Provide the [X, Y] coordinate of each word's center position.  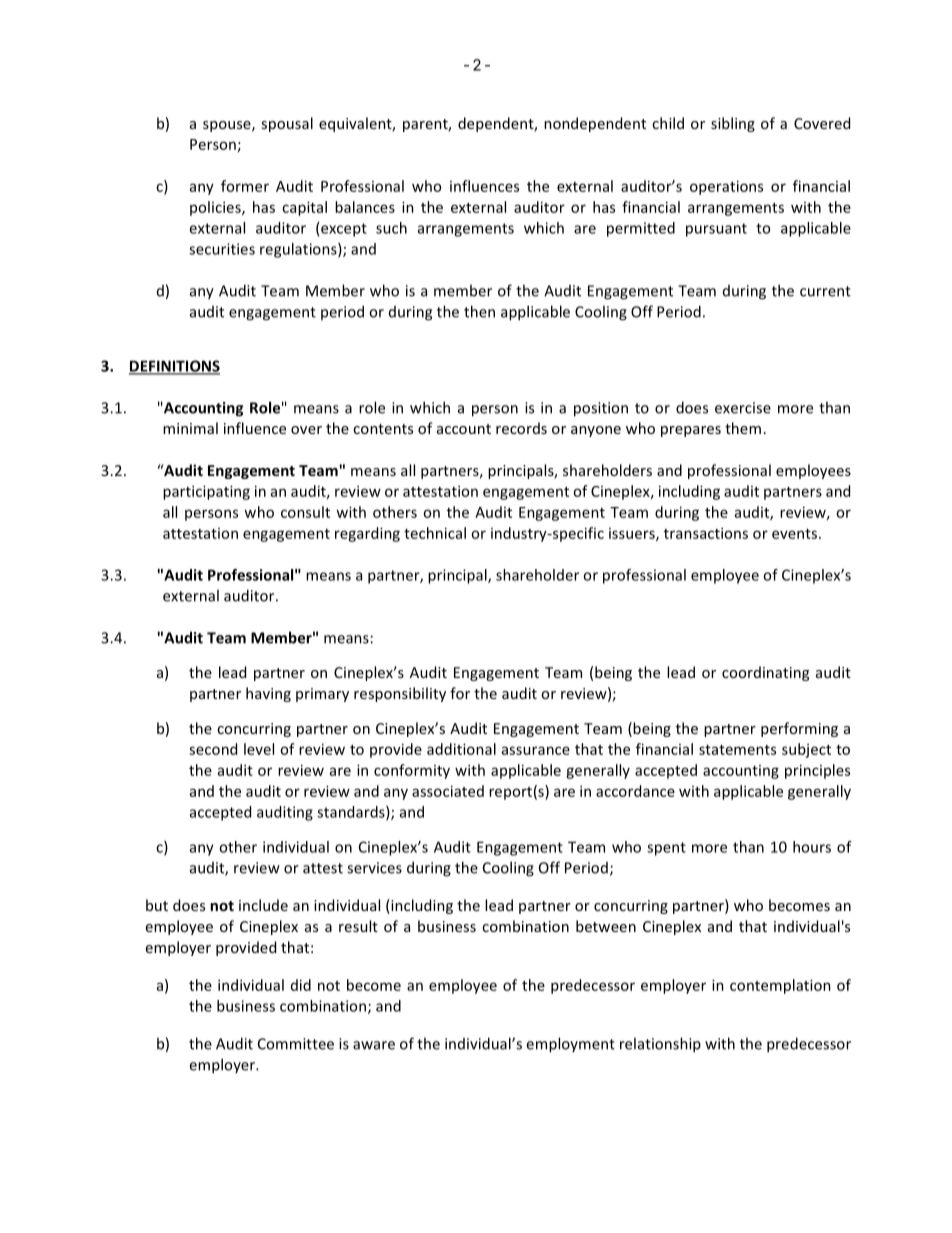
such [391, 228]
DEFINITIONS [174, 367]
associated [448, 791]
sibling [733, 124]
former [245, 186]
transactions [706, 533]
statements [737, 750]
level [259, 749]
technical [435, 533]
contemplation [780, 986]
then [479, 311]
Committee [296, 1044]
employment [570, 1045]
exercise [743, 408]
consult [305, 512]
